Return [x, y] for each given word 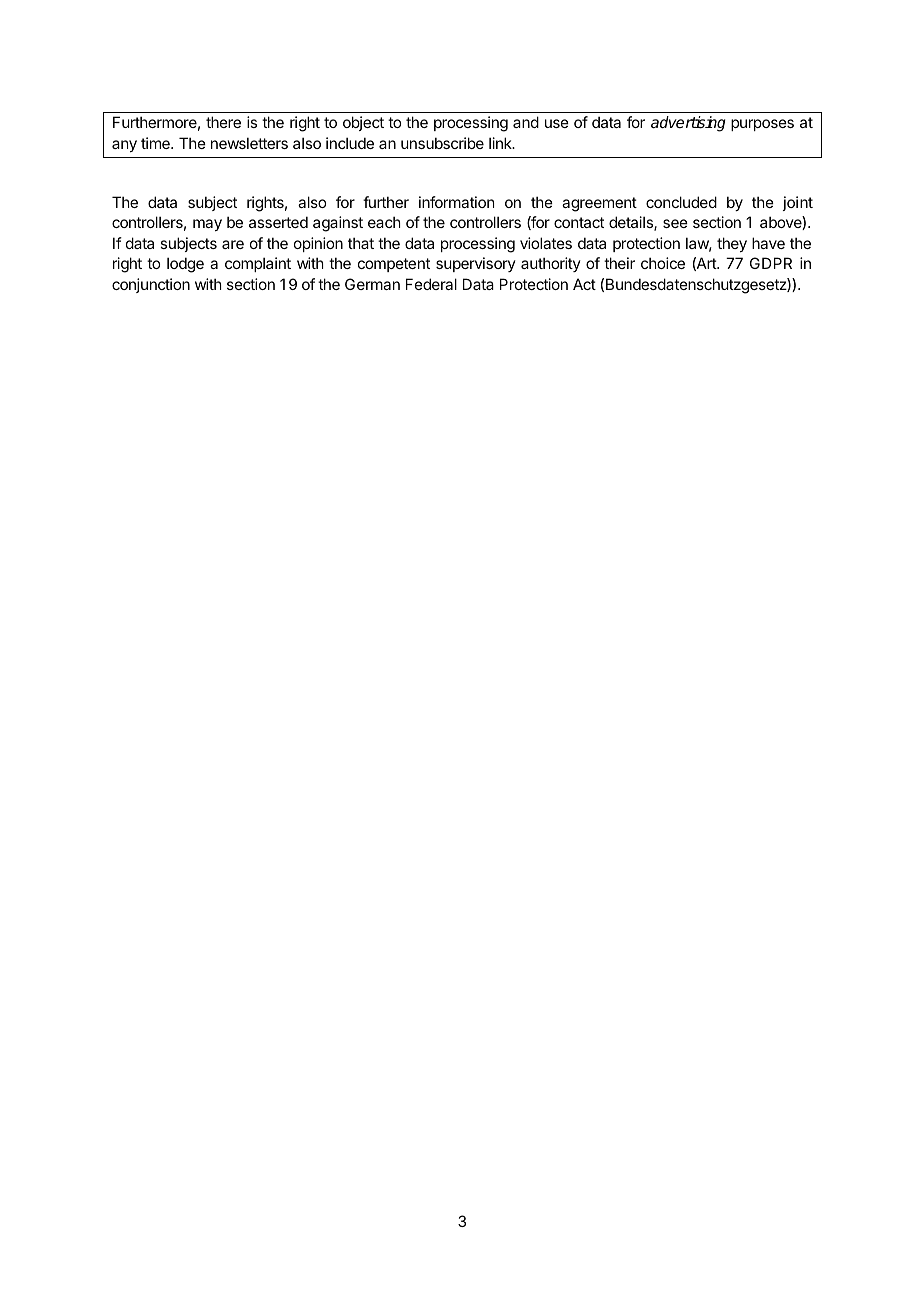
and [526, 122]
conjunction [151, 285]
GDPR [771, 263]
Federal [431, 284]
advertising [688, 124]
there [223, 122]
